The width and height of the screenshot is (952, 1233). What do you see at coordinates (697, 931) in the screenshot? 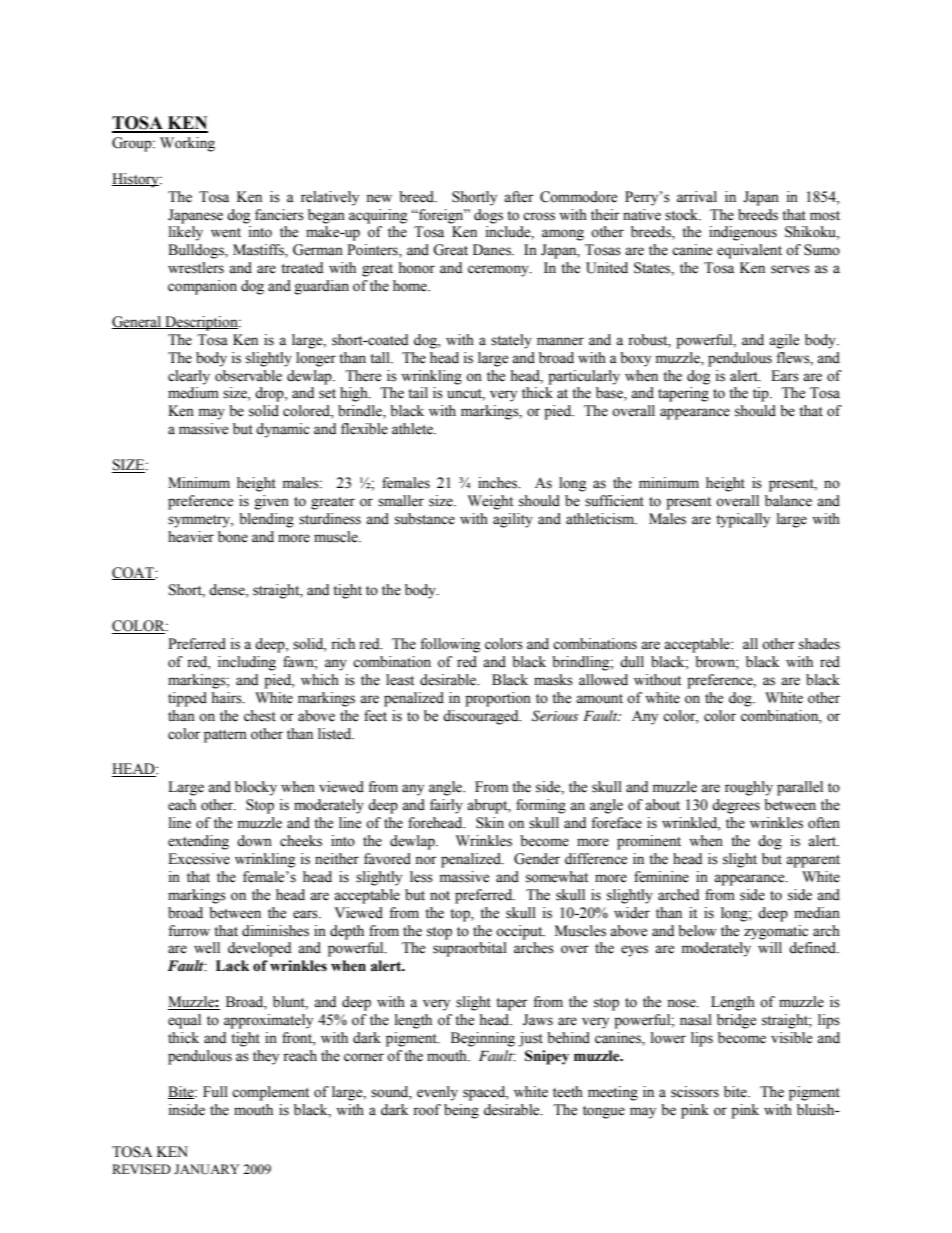
I see `below` at bounding box center [697, 931].
